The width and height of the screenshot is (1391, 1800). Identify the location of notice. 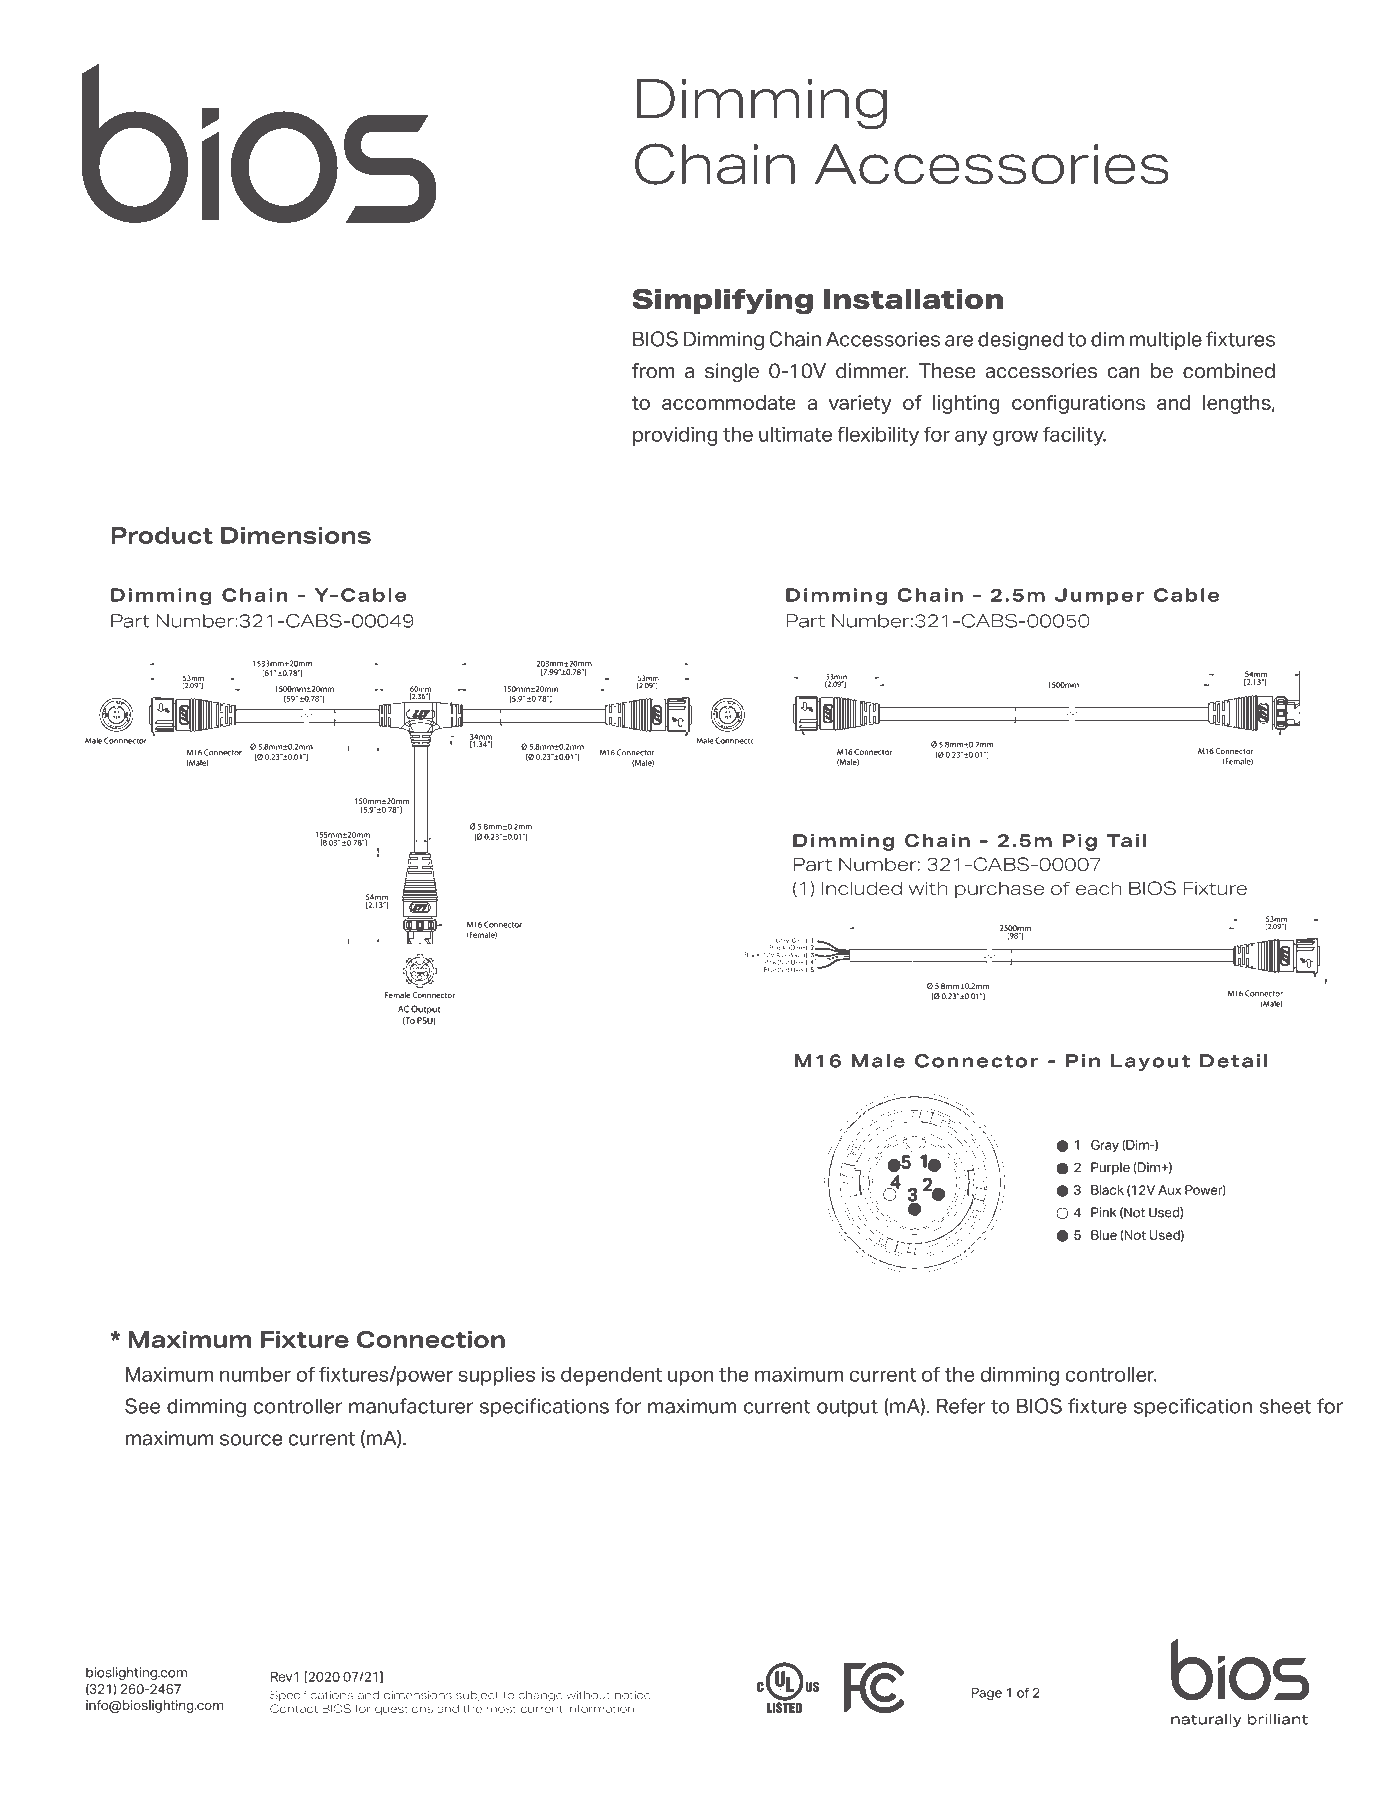
(633, 1695).
